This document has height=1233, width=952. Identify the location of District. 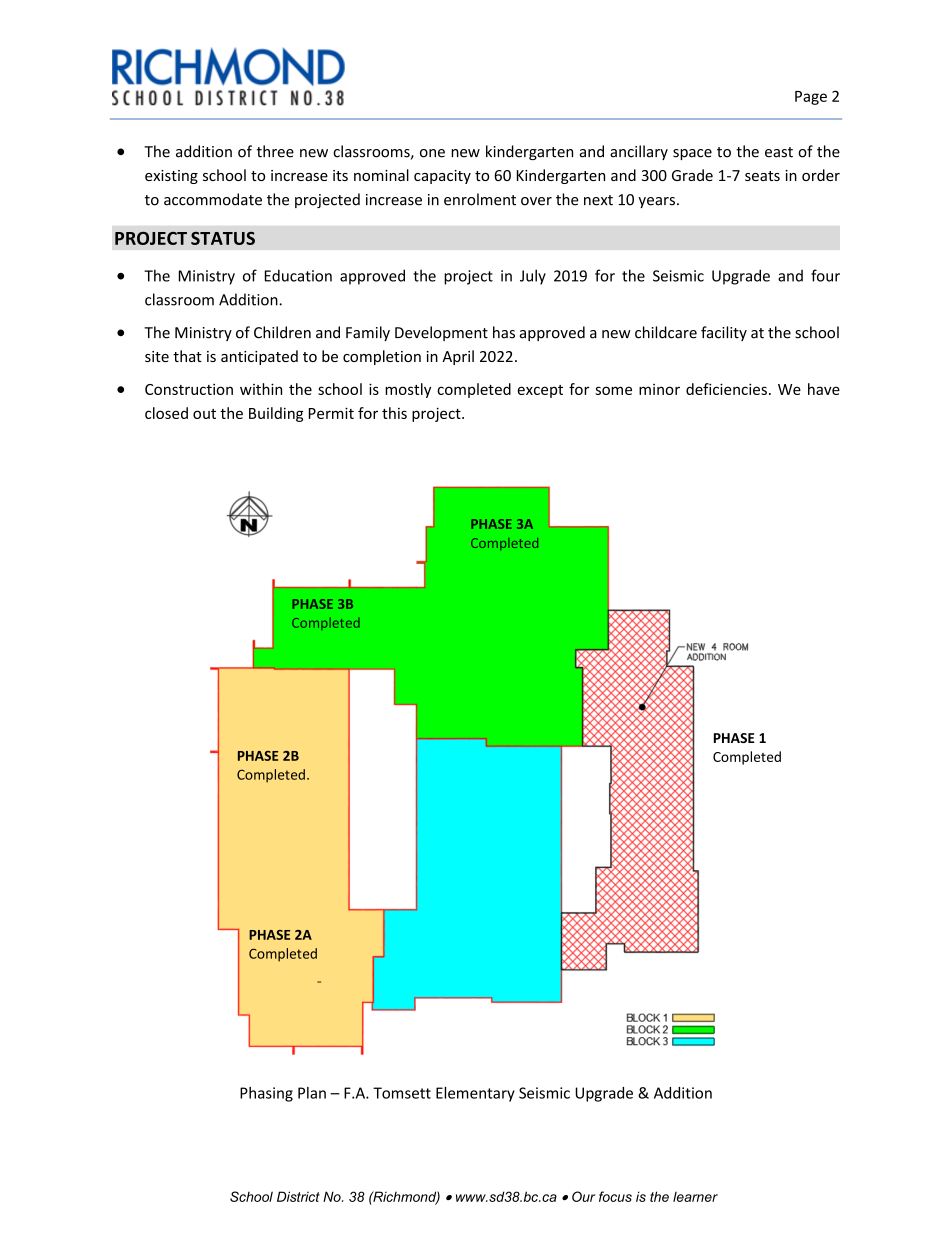
(298, 1196).
